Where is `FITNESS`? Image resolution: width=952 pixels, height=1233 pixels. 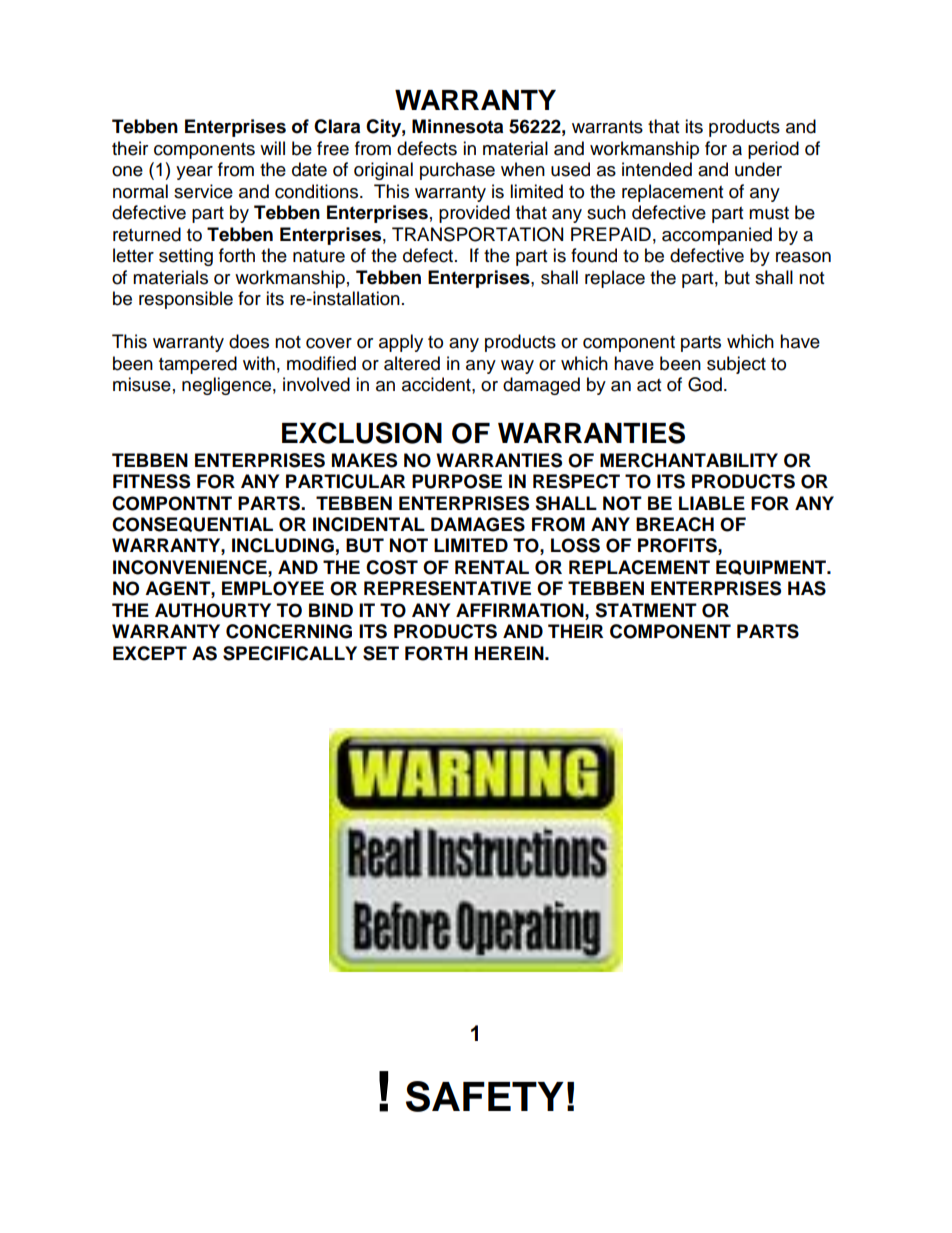
FITNESS is located at coordinates (151, 481).
